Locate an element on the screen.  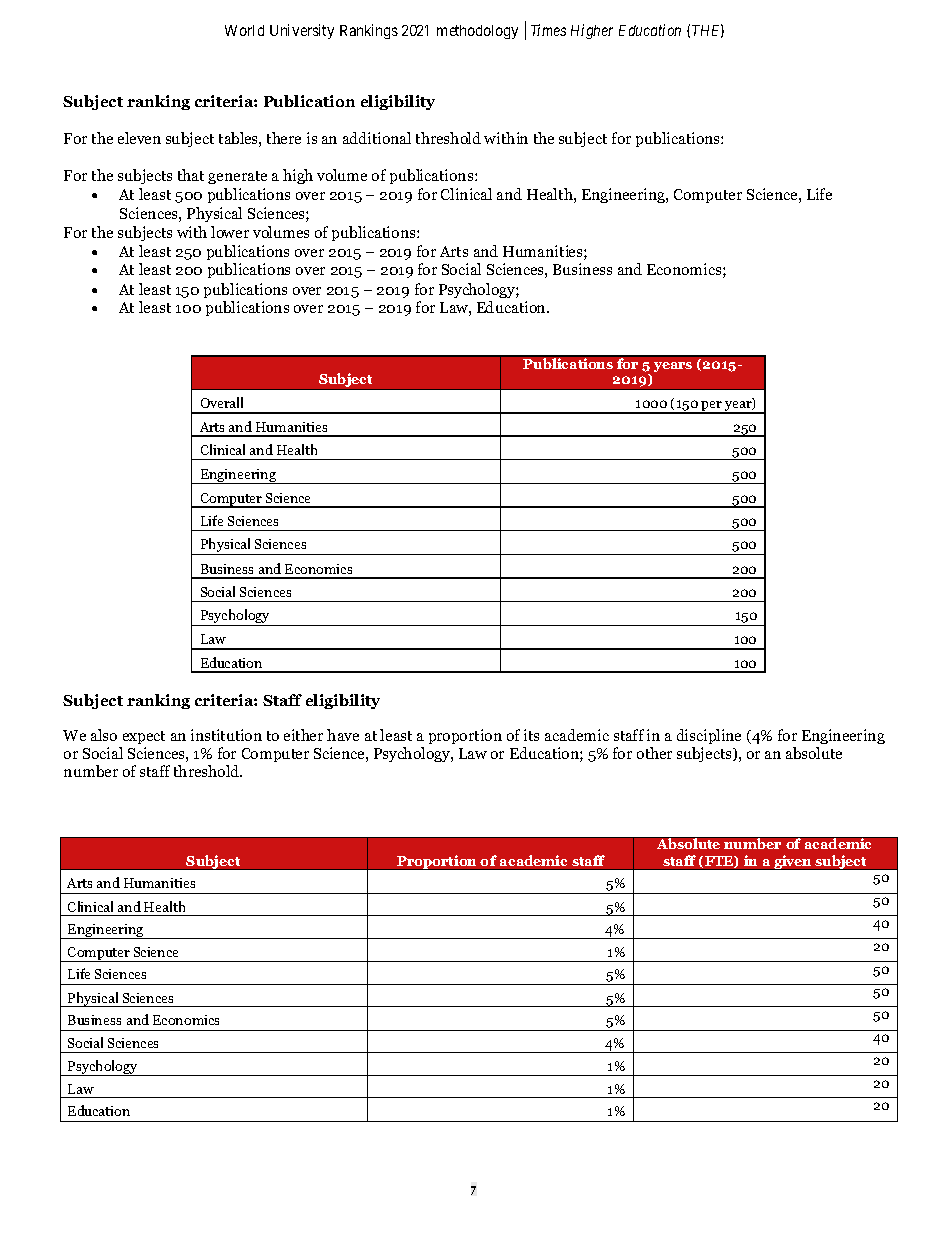
either is located at coordinates (303, 735).
